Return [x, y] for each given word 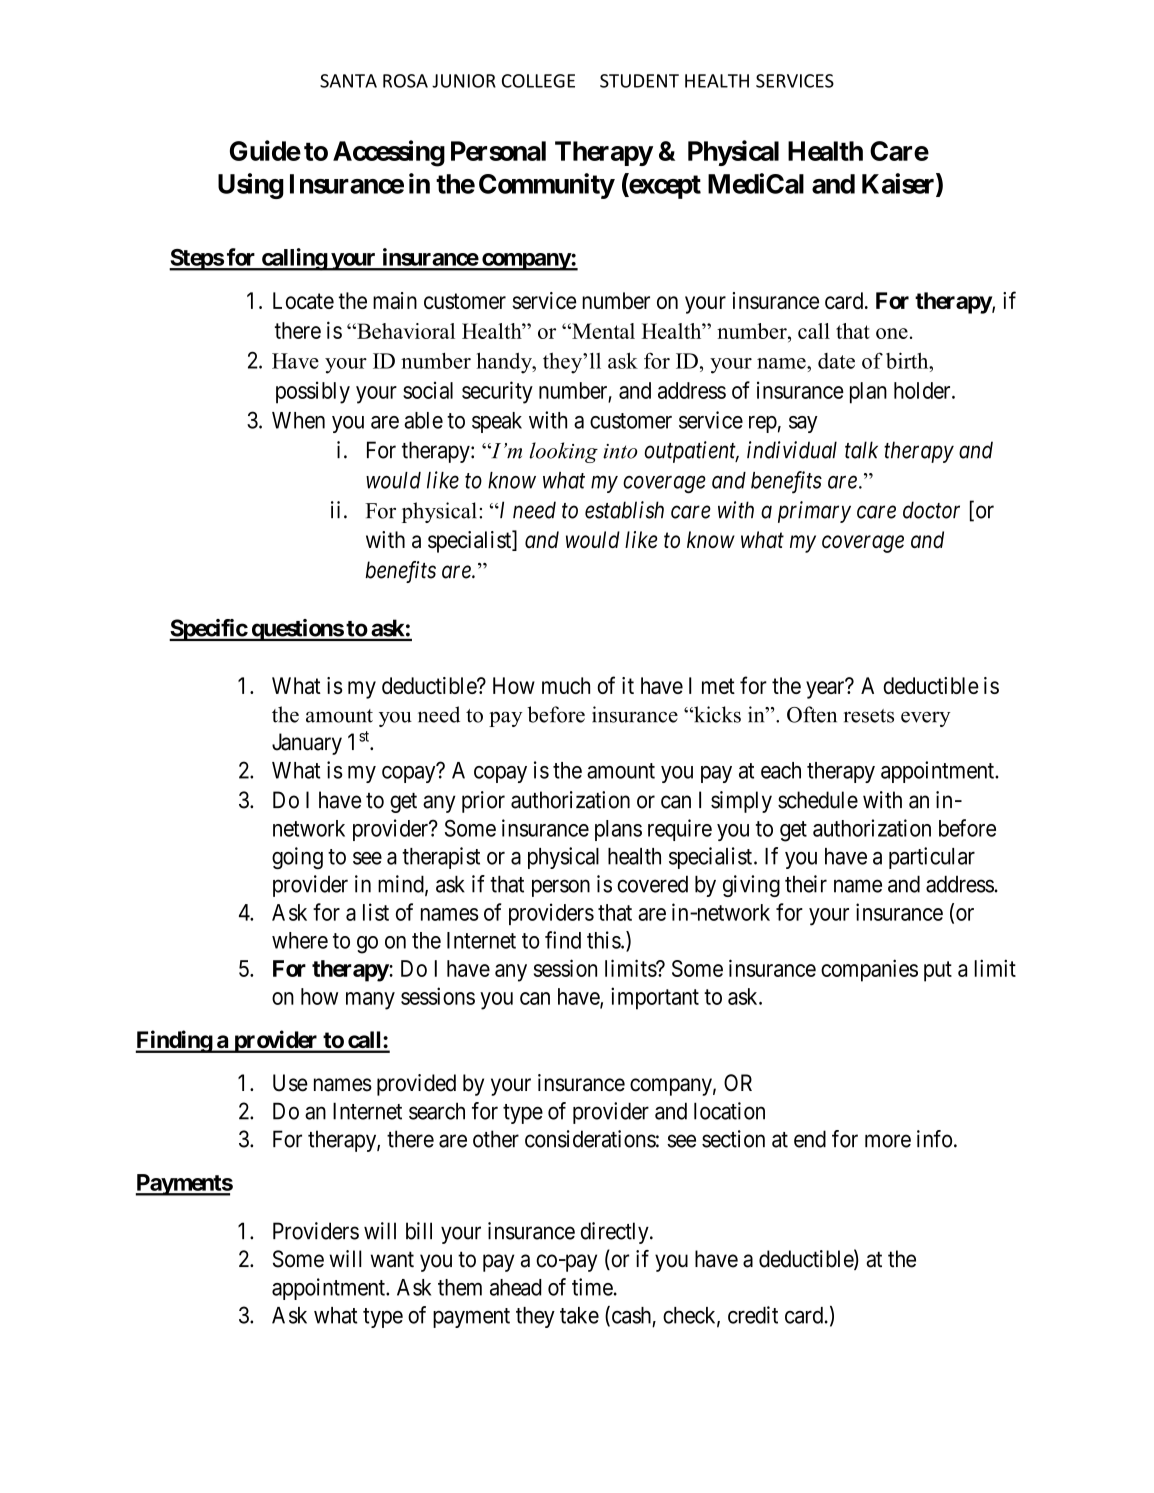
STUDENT [639, 81]
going [297, 858]
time [592, 1287]
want [392, 1260]
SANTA [348, 81]
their [806, 884]
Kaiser [899, 184]
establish [624, 510]
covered [652, 884]
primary [814, 512]
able [423, 420]
